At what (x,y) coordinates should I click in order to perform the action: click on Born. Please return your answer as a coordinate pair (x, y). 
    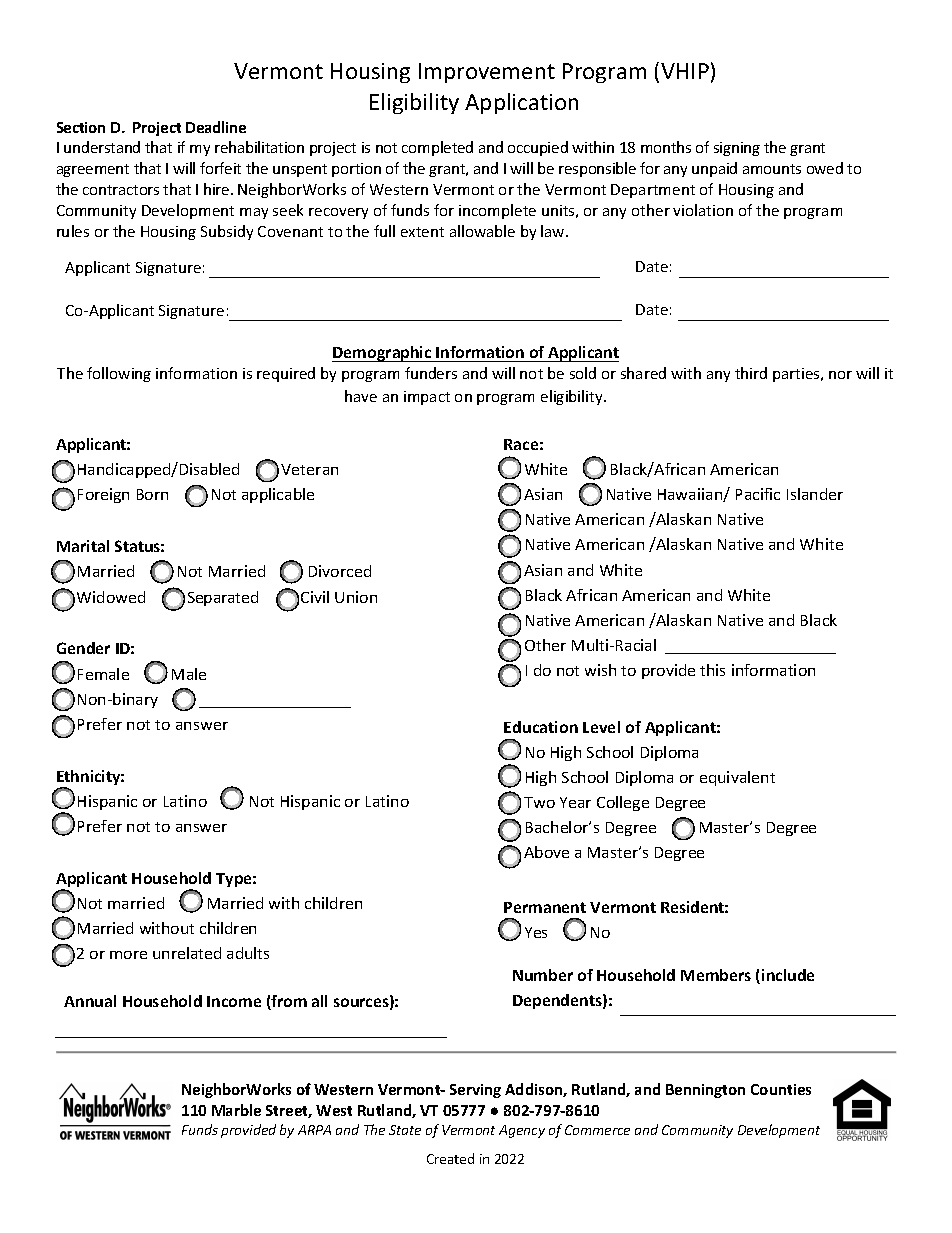
    Looking at the image, I should click on (152, 494).
